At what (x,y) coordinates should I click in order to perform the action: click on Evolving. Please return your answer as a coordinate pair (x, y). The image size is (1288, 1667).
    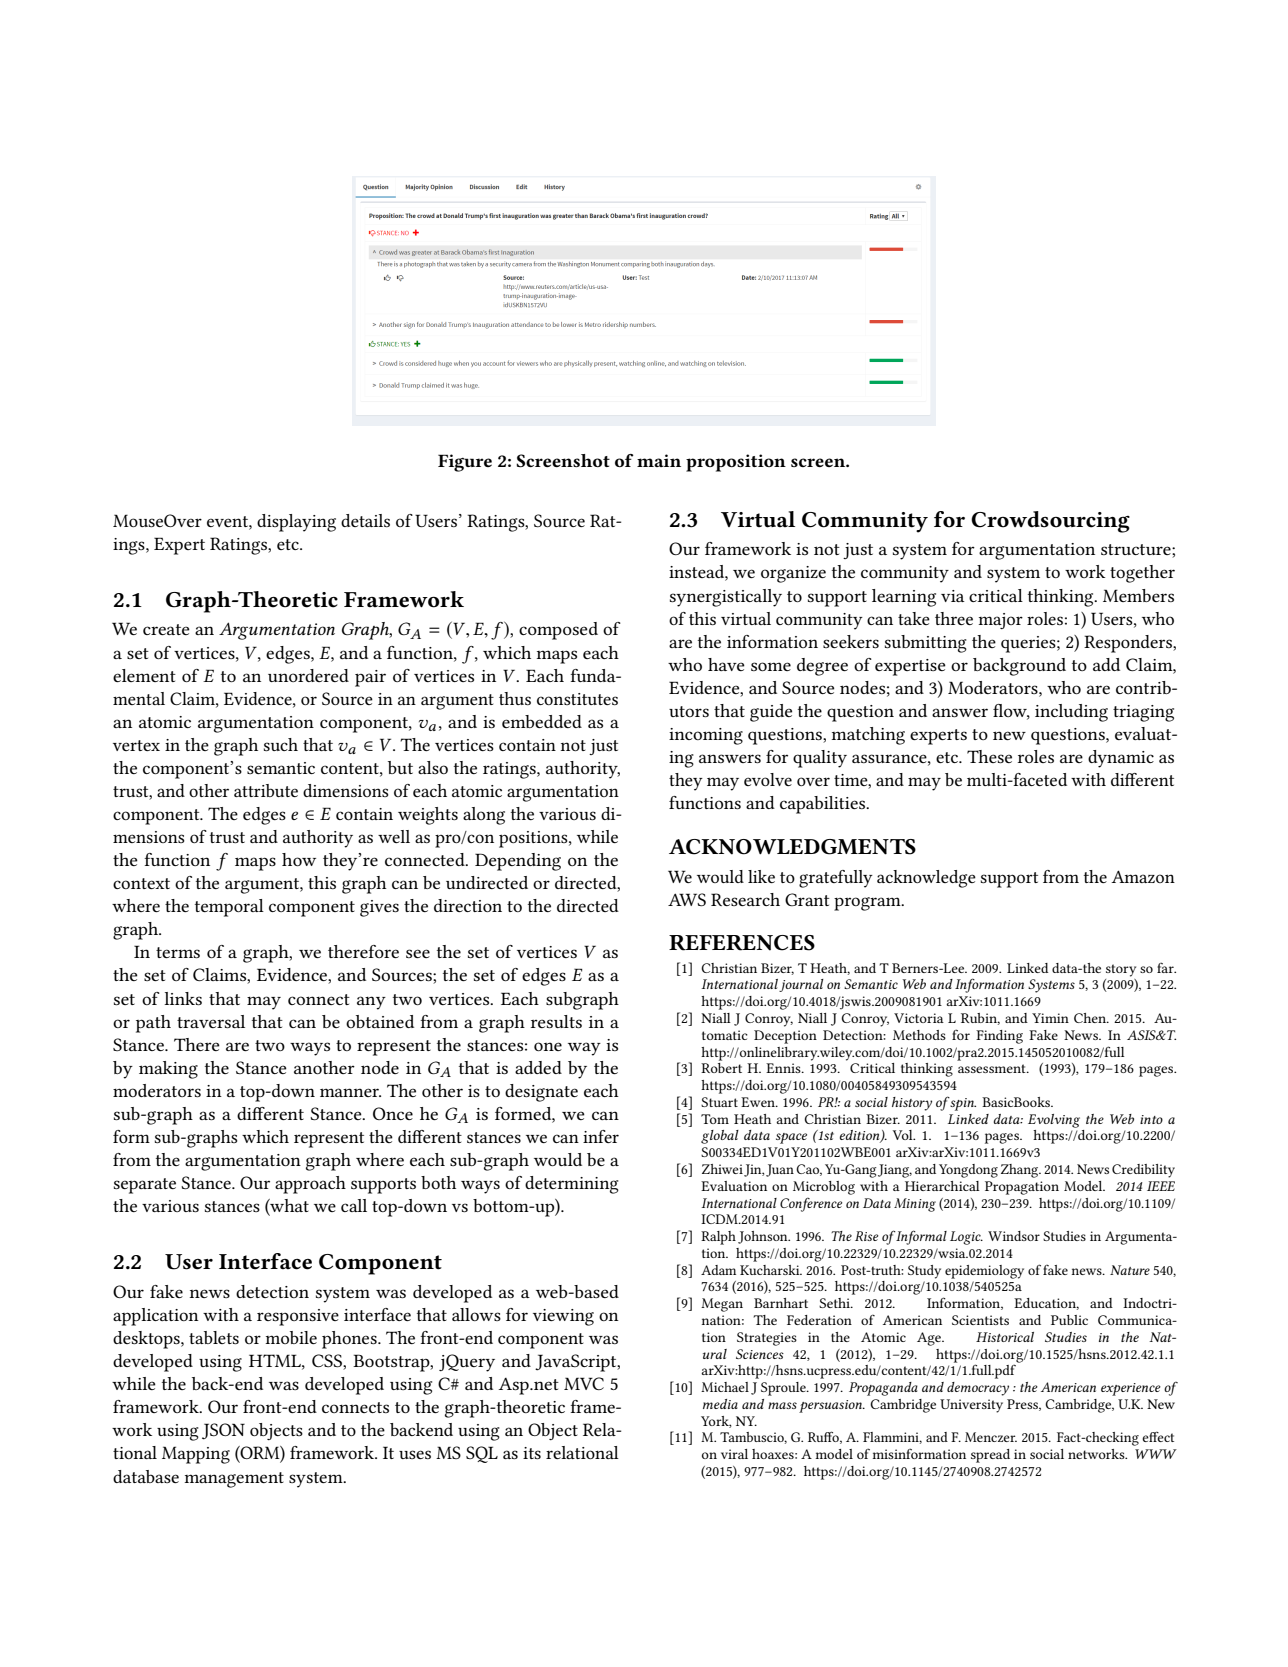
    Looking at the image, I should click on (1054, 1121).
